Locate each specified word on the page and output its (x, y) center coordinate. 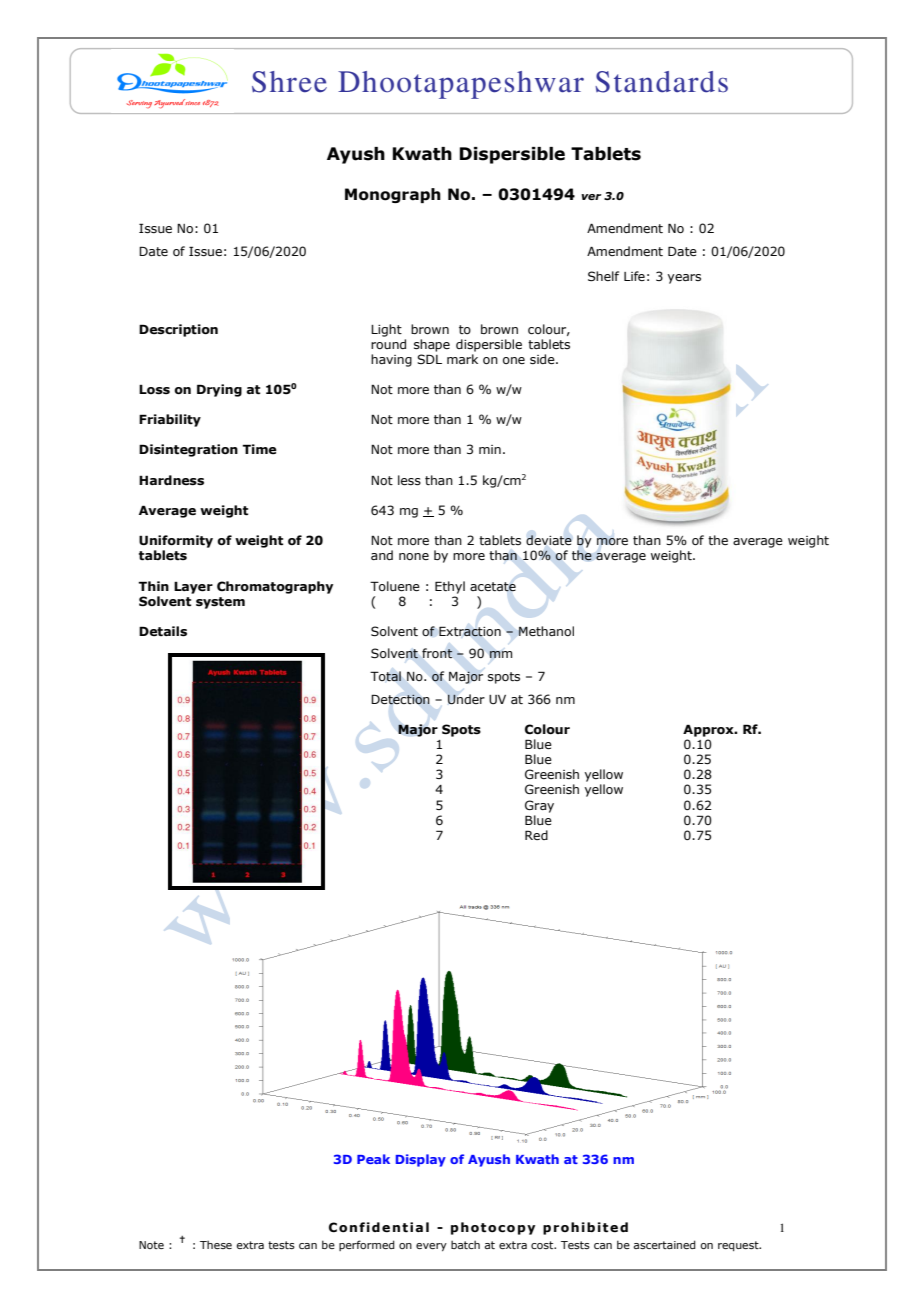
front (437, 653)
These (216, 1244)
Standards (661, 82)
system (220, 603)
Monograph (393, 195)
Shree (289, 82)
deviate (549, 540)
